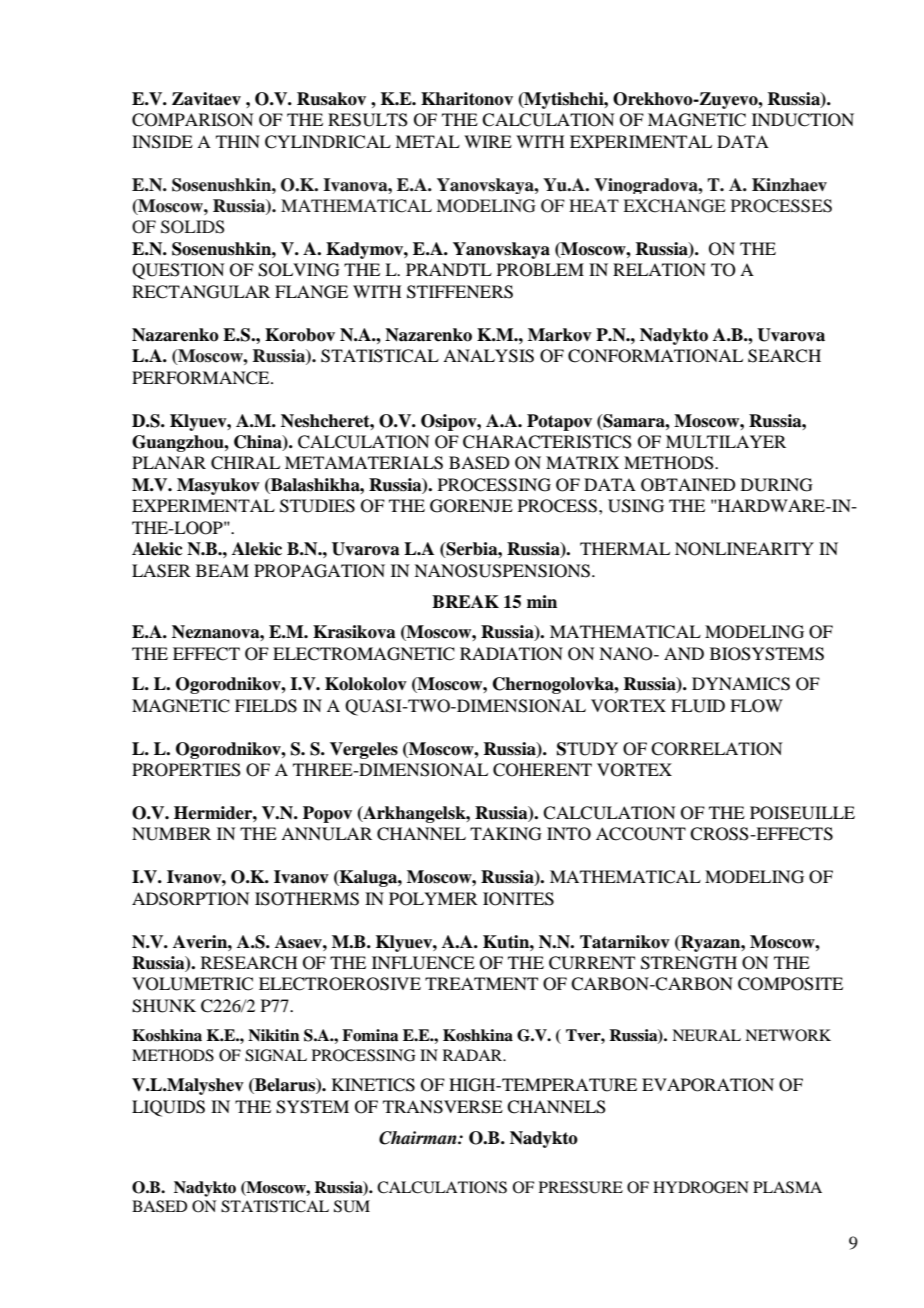 Image resolution: width=924 pixels, height=1308 pixels. Describe the element at coordinates (547, 442) in the screenshot. I see `CHARACTERISTICS` at that location.
